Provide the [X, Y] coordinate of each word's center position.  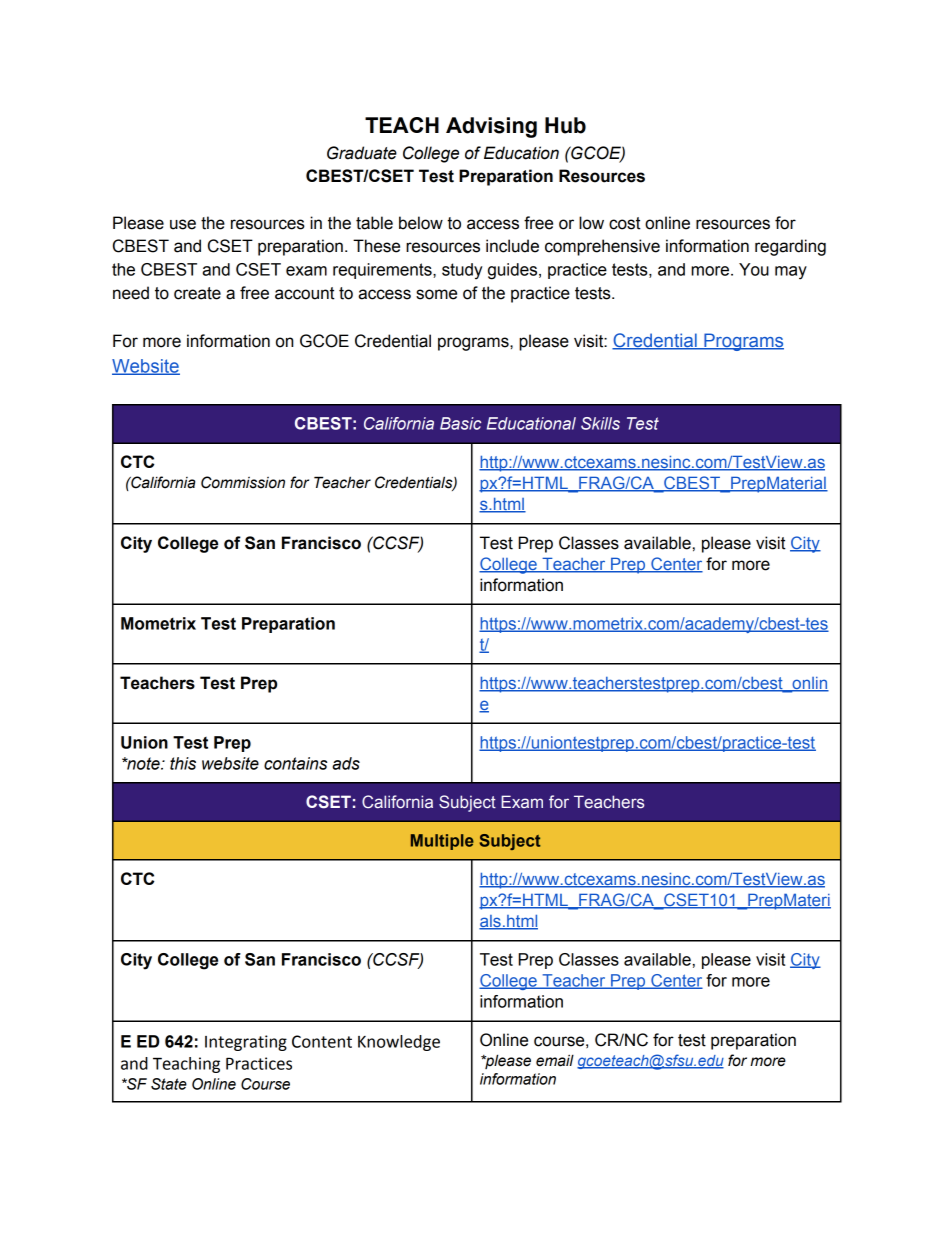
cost [625, 223]
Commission [243, 482]
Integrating [246, 1043]
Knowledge [399, 1043]
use [183, 224]
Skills [600, 423]
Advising [491, 127]
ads [346, 763]
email [555, 1060]
